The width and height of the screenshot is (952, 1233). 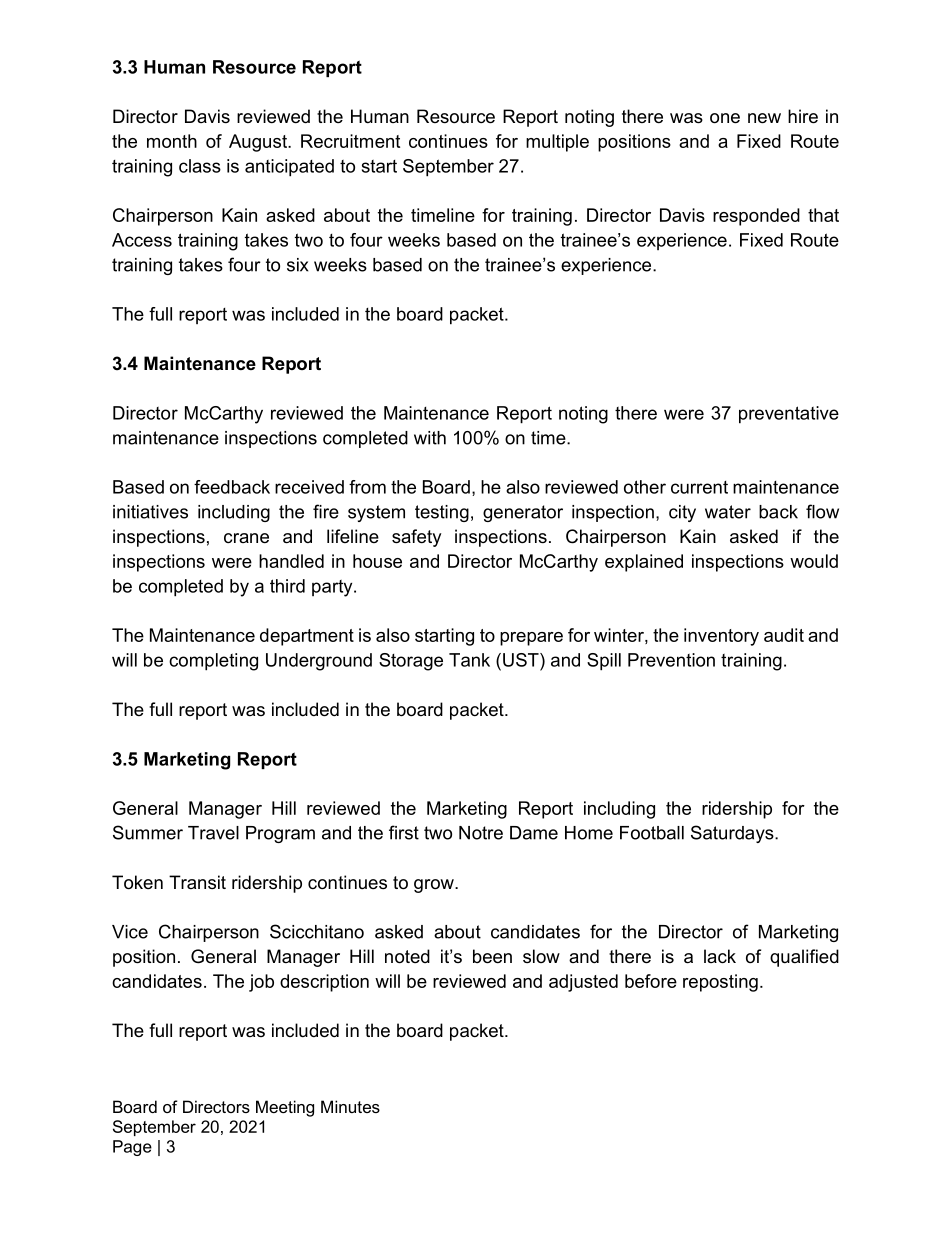 What do you see at coordinates (213, 662) in the screenshot?
I see `completing` at bounding box center [213, 662].
